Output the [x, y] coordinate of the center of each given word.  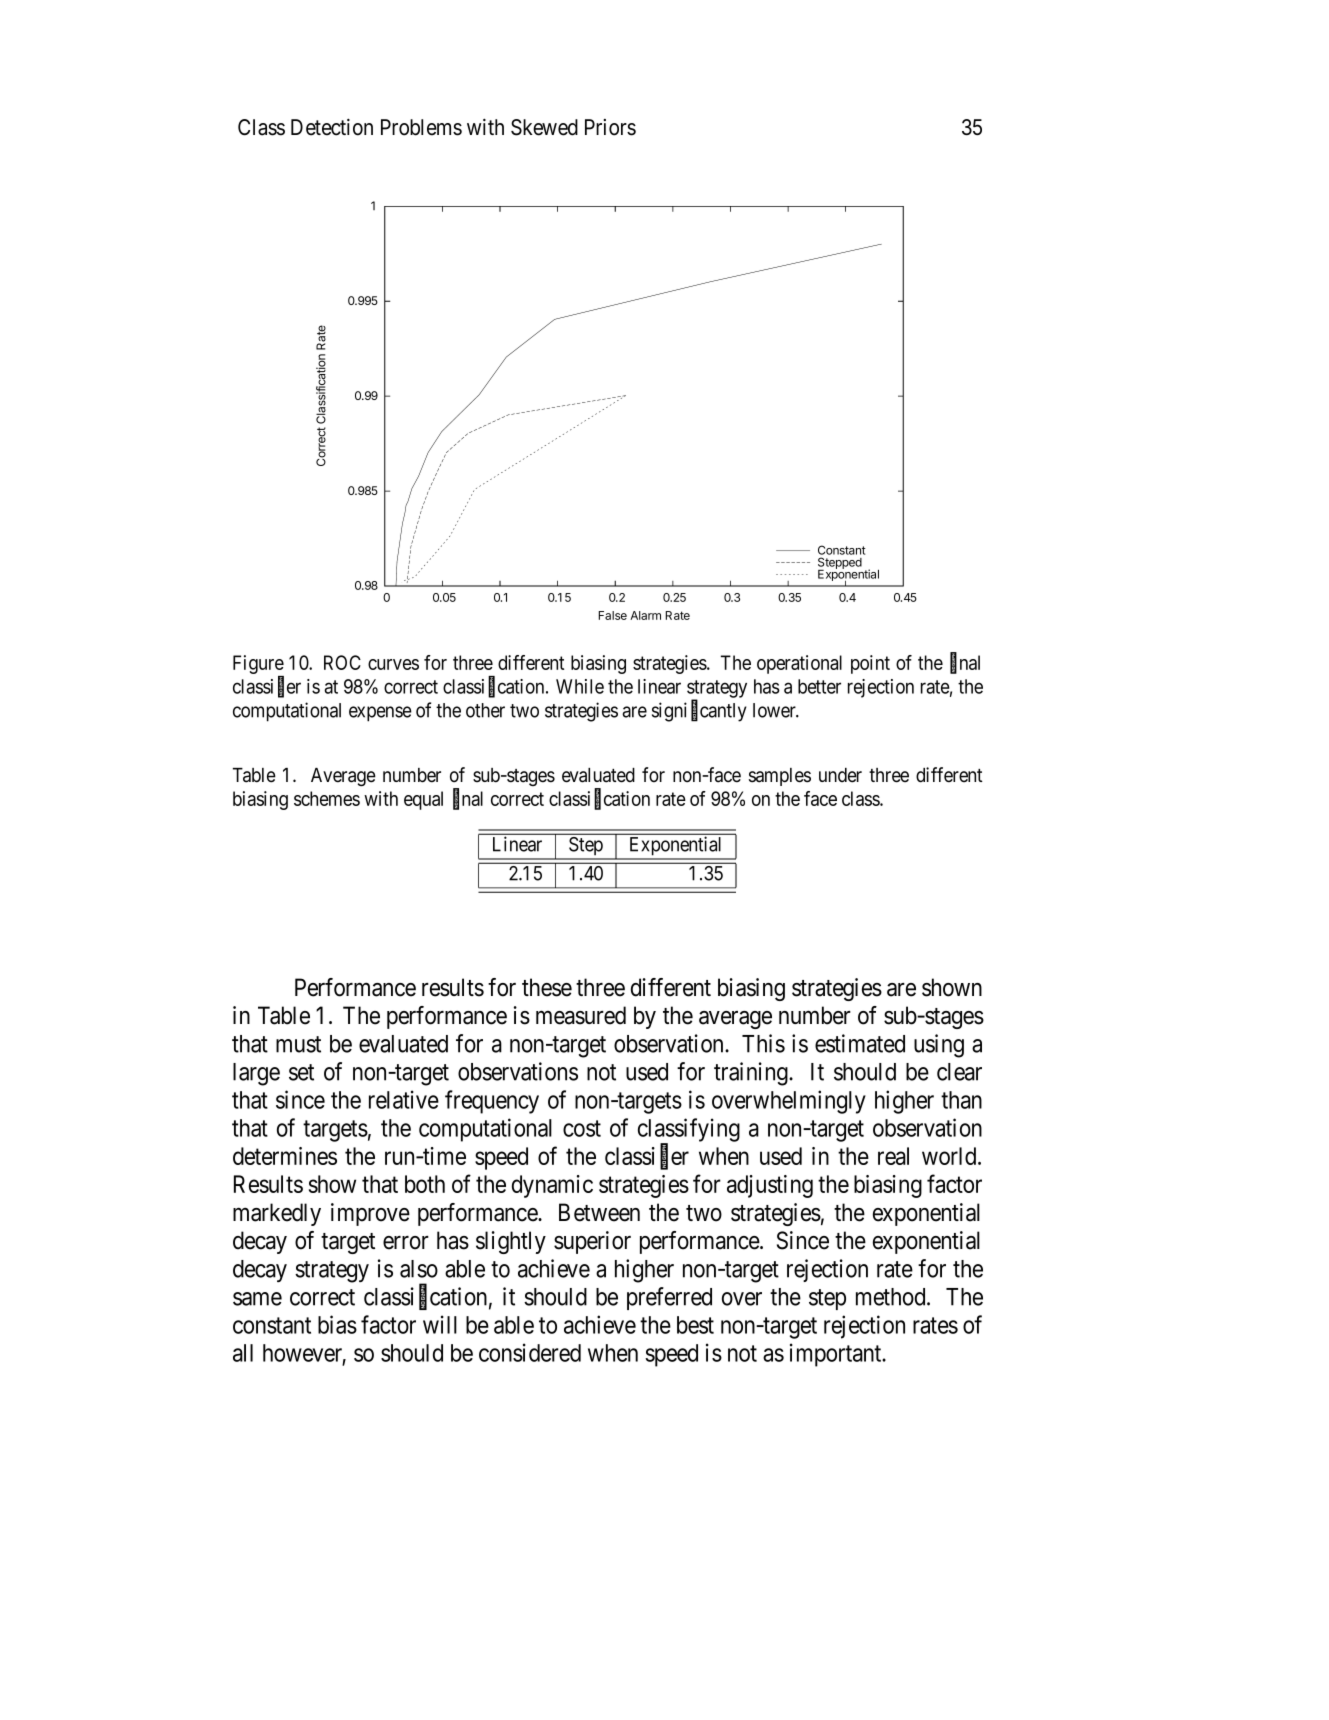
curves [393, 664]
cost [582, 1128]
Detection [332, 127]
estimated [860, 1043]
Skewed [544, 127]
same [257, 1299]
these [547, 987]
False [612, 615]
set [301, 1072]
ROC [342, 662]
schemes [327, 798]
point [870, 664]
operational [799, 664]
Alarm [645, 615]
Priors [610, 127]
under [840, 775]
